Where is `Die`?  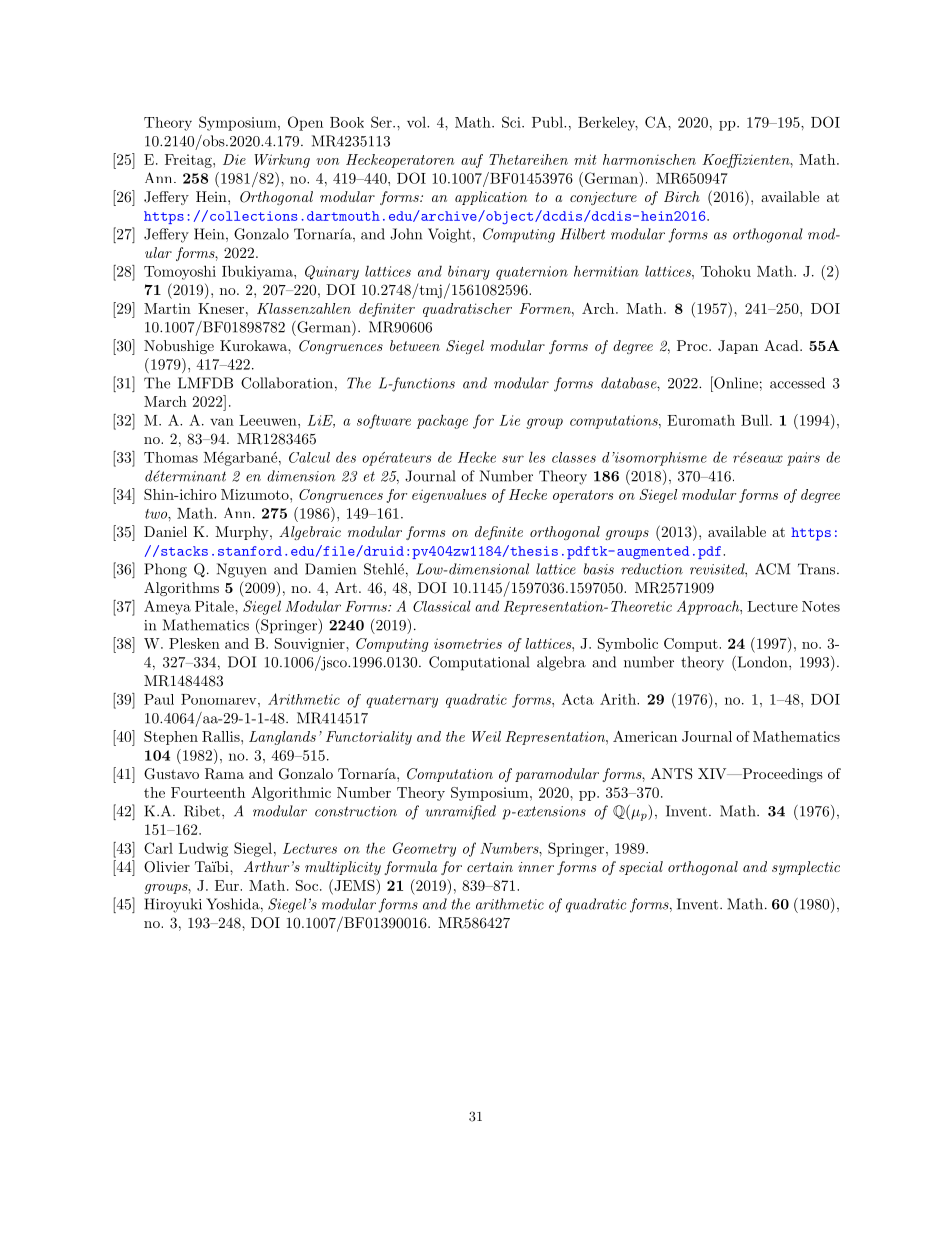 Die is located at coordinates (234, 159).
